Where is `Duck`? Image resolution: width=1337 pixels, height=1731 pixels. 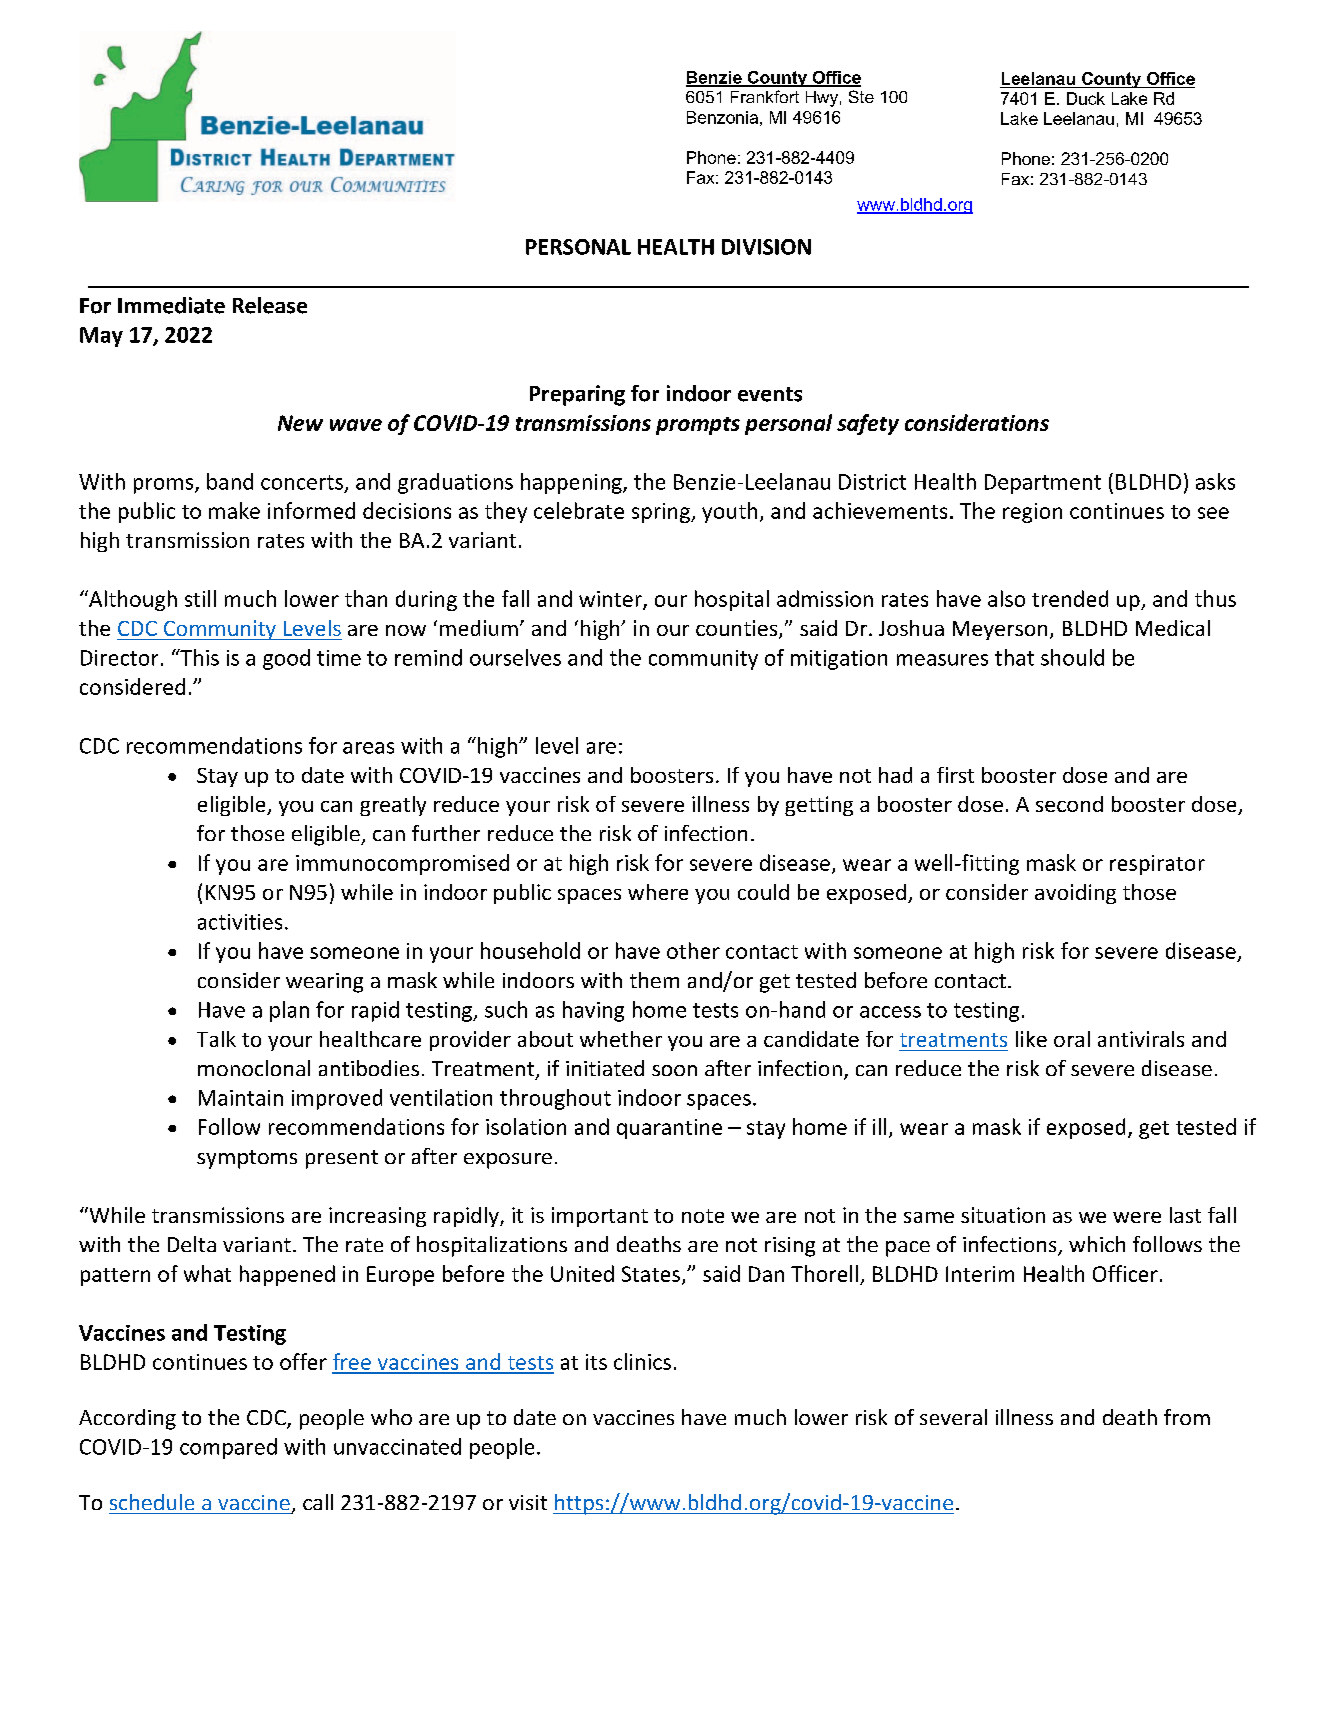
Duck is located at coordinates (1086, 98).
